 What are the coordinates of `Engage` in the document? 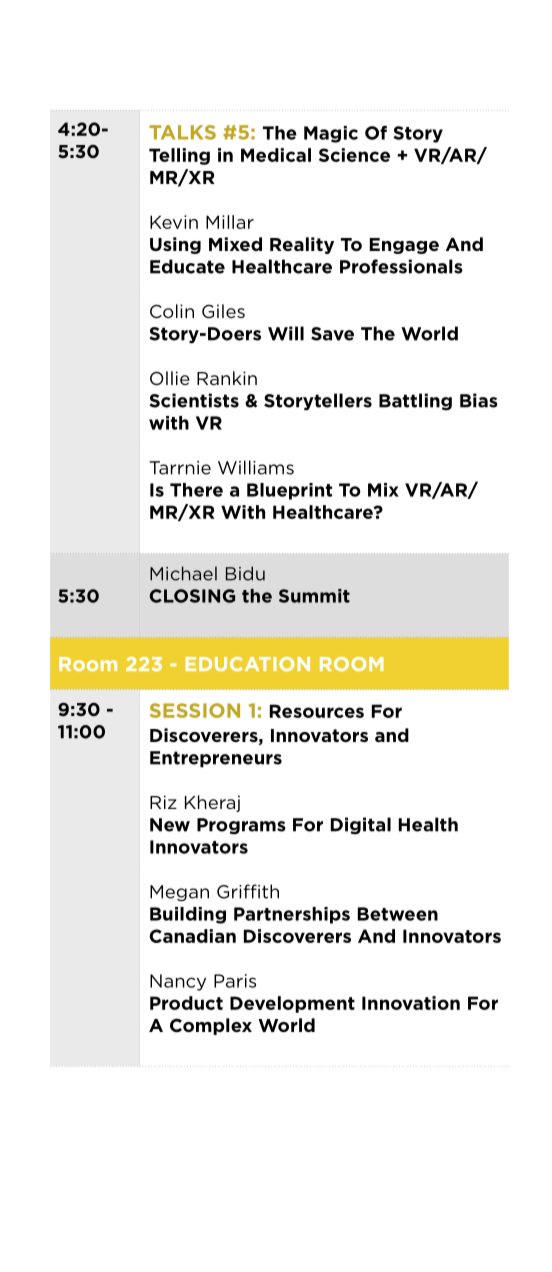 It's located at (404, 246).
